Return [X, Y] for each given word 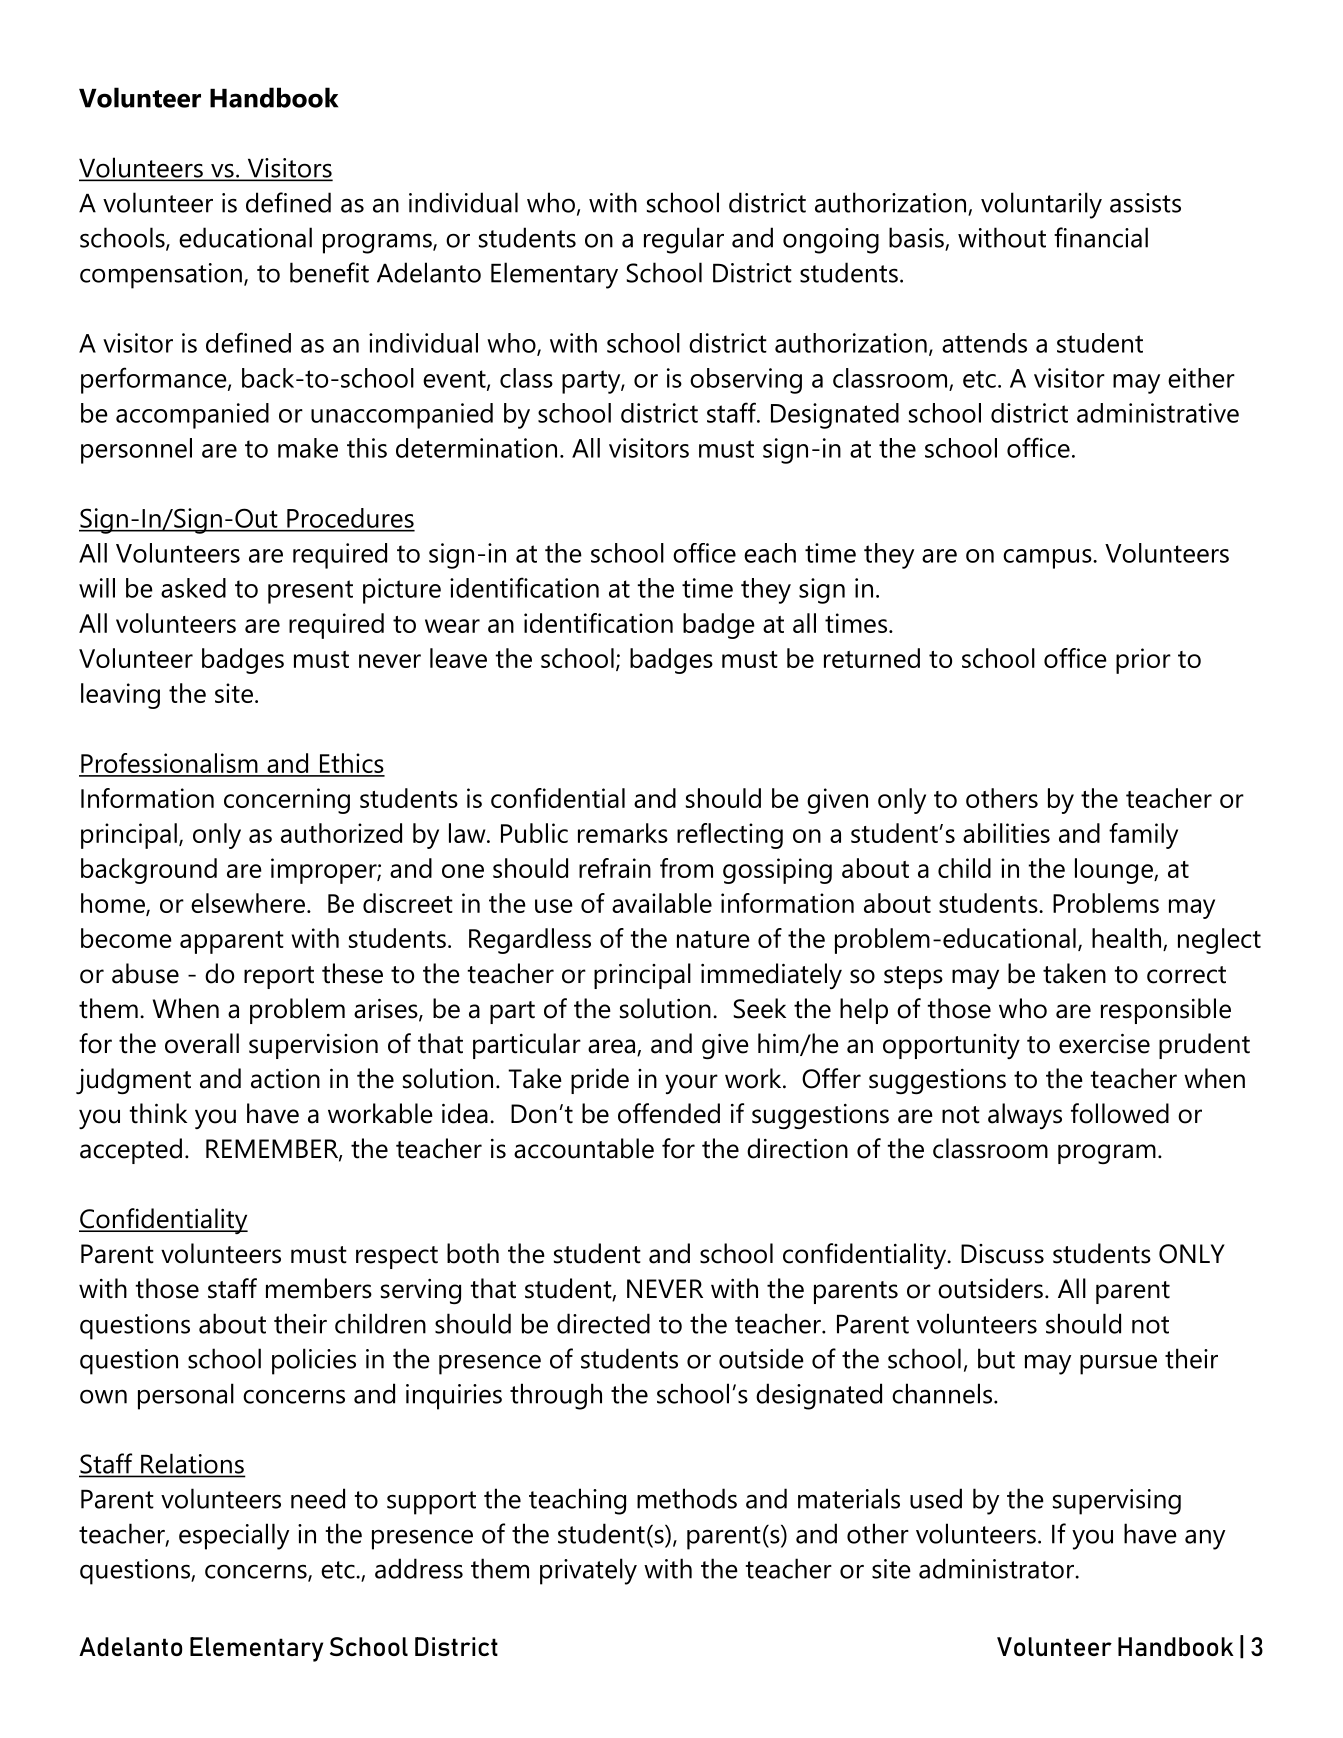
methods [687, 1498]
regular [684, 240]
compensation [161, 276]
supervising [1117, 1502]
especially [234, 1536]
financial [1101, 237]
